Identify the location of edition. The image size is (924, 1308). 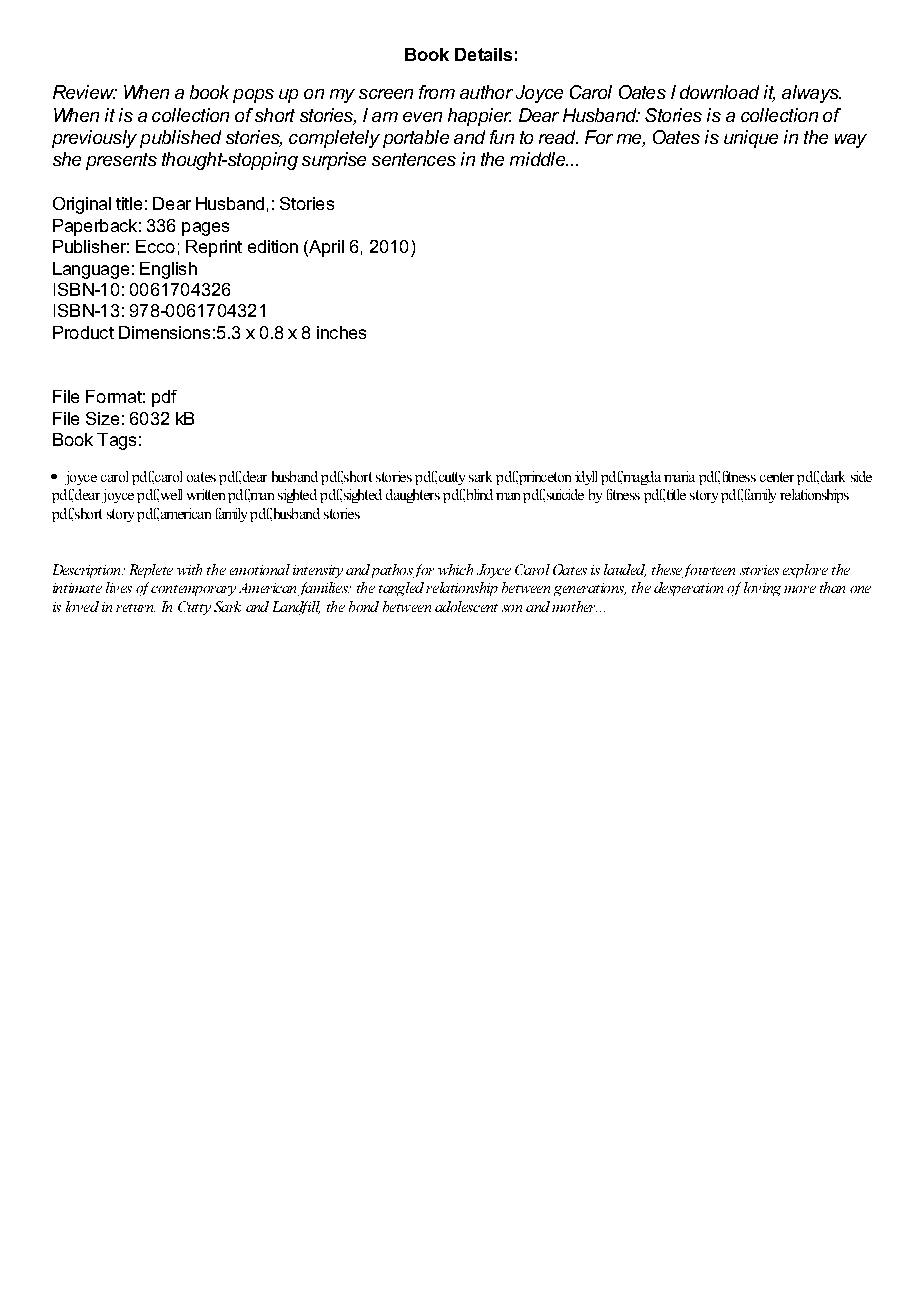
(273, 246).
